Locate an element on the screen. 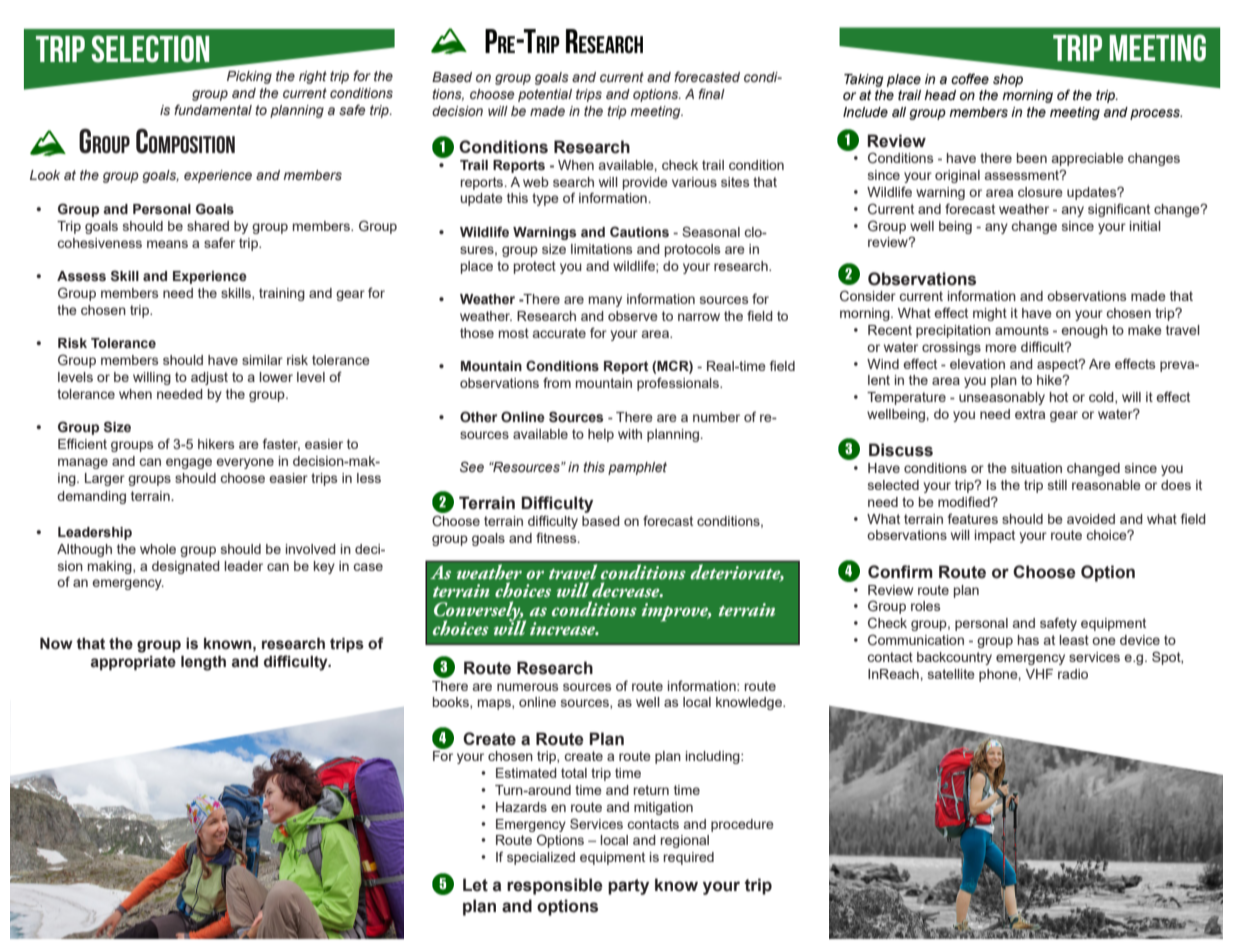 The width and height of the screenshot is (1233, 952). specialized is located at coordinates (541, 858).
